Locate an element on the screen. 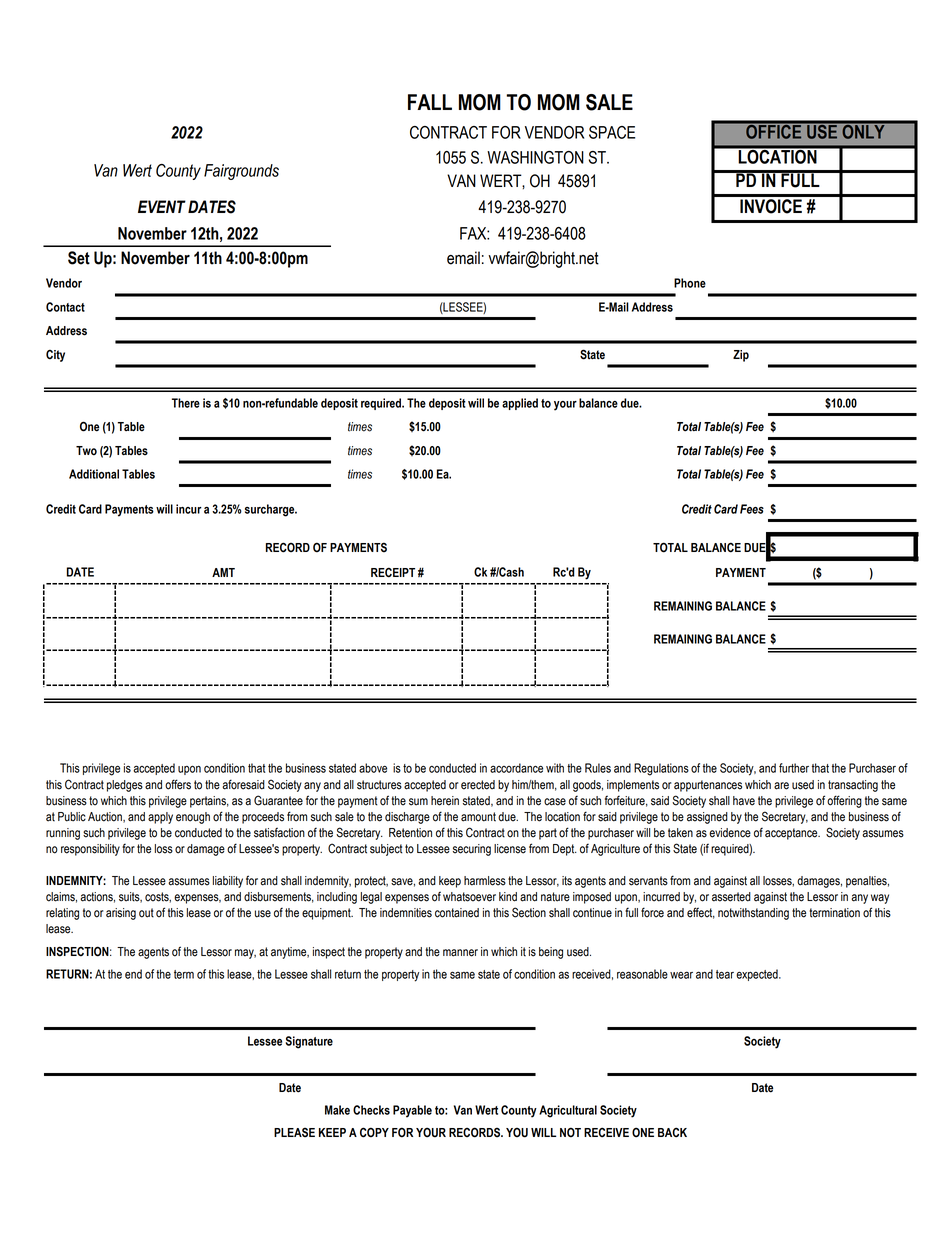 This screenshot has height=1233, width=952. OFFICE is located at coordinates (774, 130).
